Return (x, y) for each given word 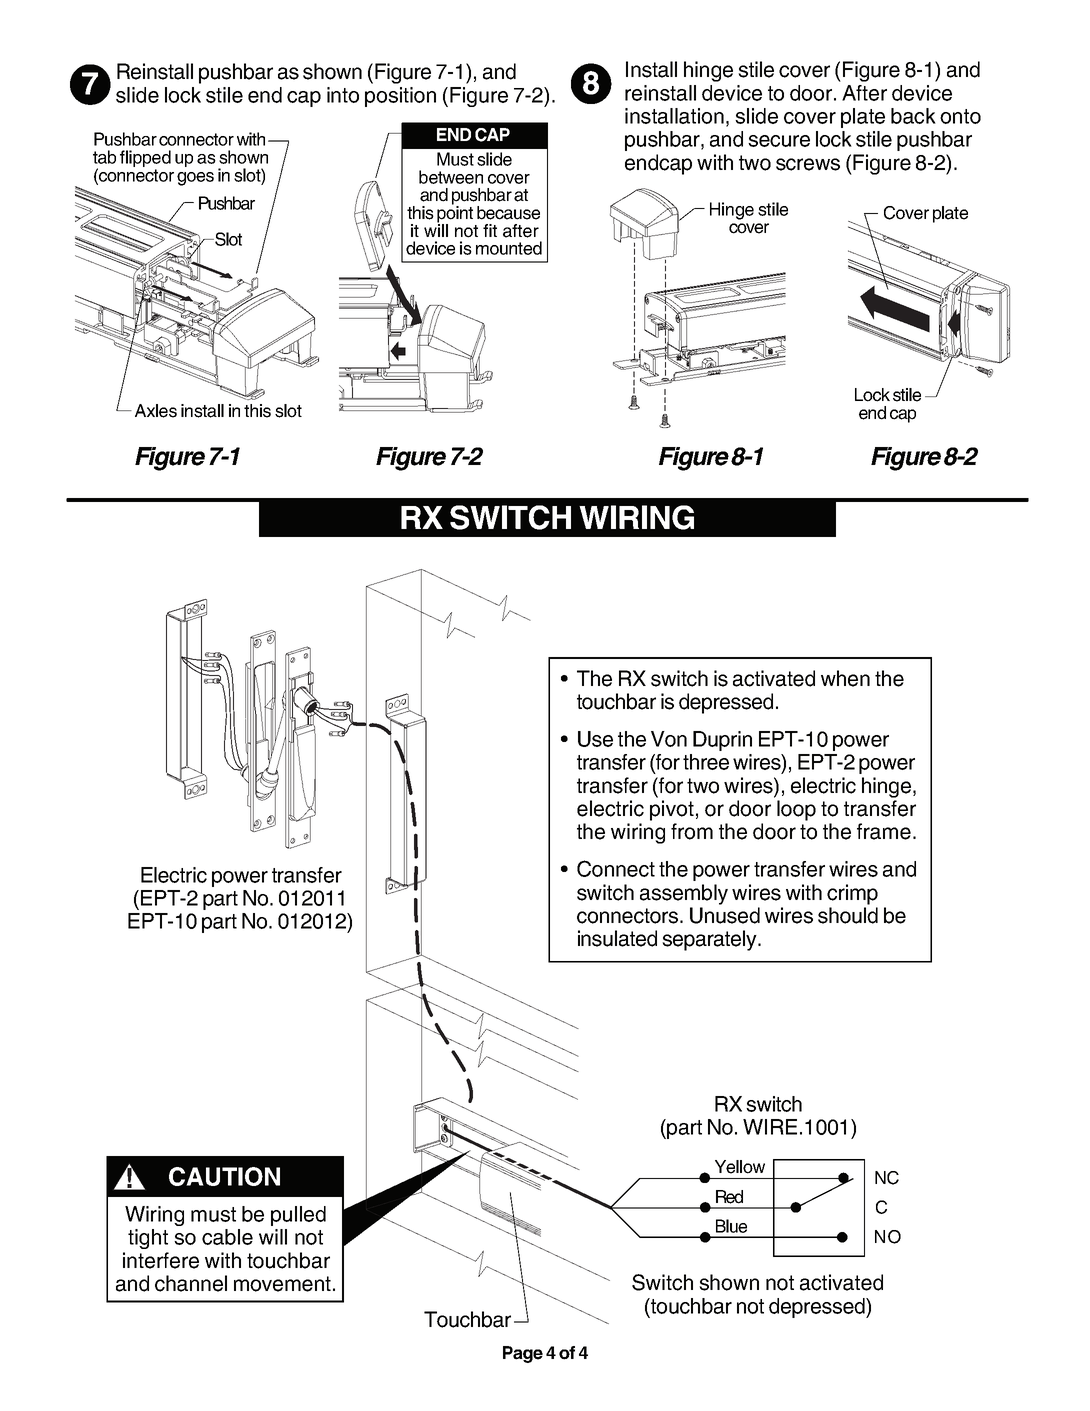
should (848, 915)
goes (195, 179)
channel (191, 1283)
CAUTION (224, 1176)
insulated (617, 938)
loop (796, 810)
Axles (156, 411)
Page (523, 1354)
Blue (731, 1226)
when (845, 678)
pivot (672, 810)
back (913, 116)
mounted (509, 248)
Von (669, 739)
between (451, 177)
